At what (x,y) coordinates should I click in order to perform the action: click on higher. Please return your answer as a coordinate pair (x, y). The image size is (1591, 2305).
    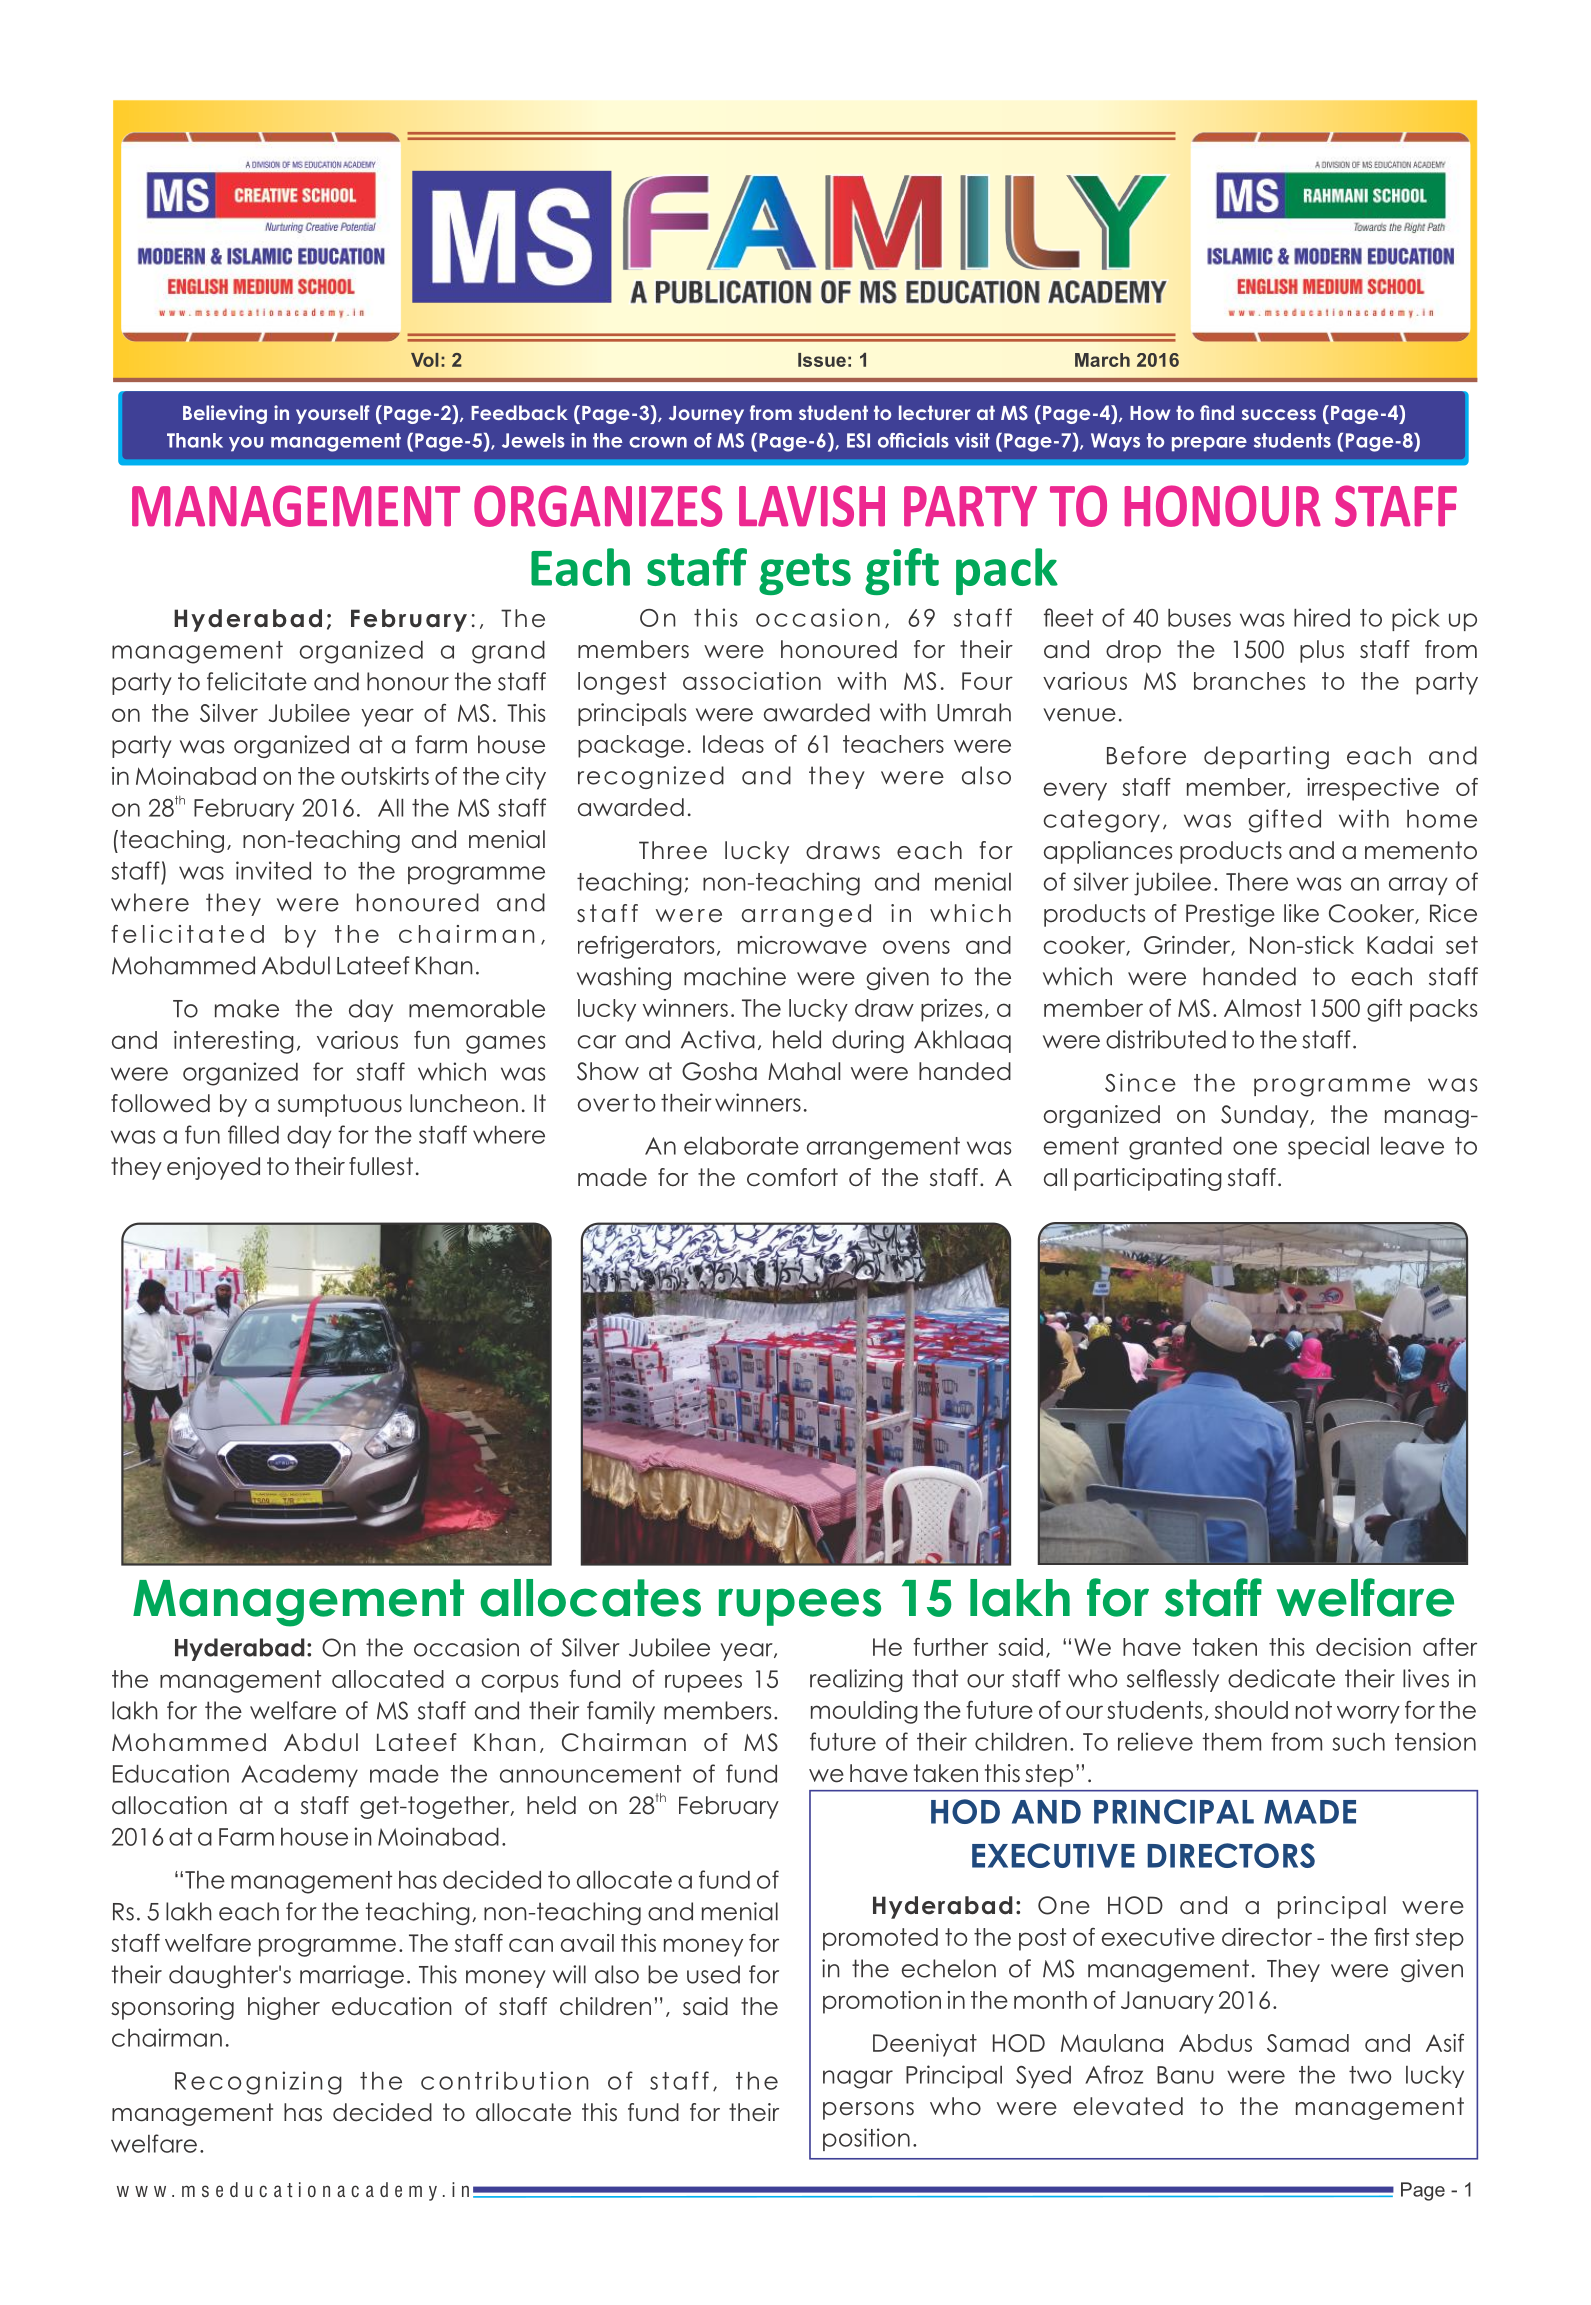
    Looking at the image, I should click on (284, 2008).
